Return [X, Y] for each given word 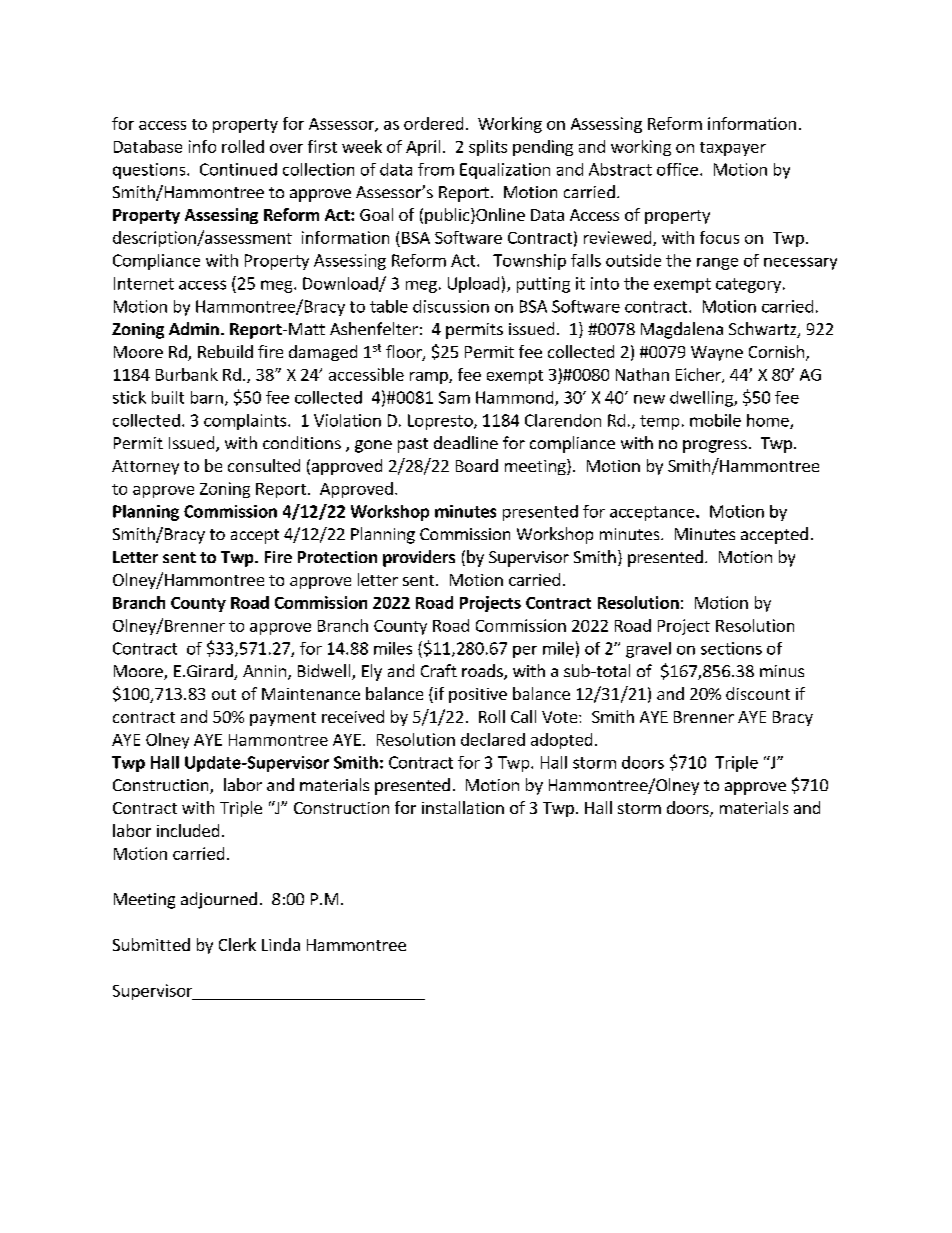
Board [477, 465]
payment [283, 719]
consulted [264, 465]
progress [715, 446]
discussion [451, 306]
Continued [238, 169]
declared [493, 739]
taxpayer [733, 149]
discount [758, 693]
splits [488, 148]
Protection [337, 557]
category [748, 285]
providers [419, 558]
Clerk [237, 944]
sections [731, 648]
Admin [194, 328]
